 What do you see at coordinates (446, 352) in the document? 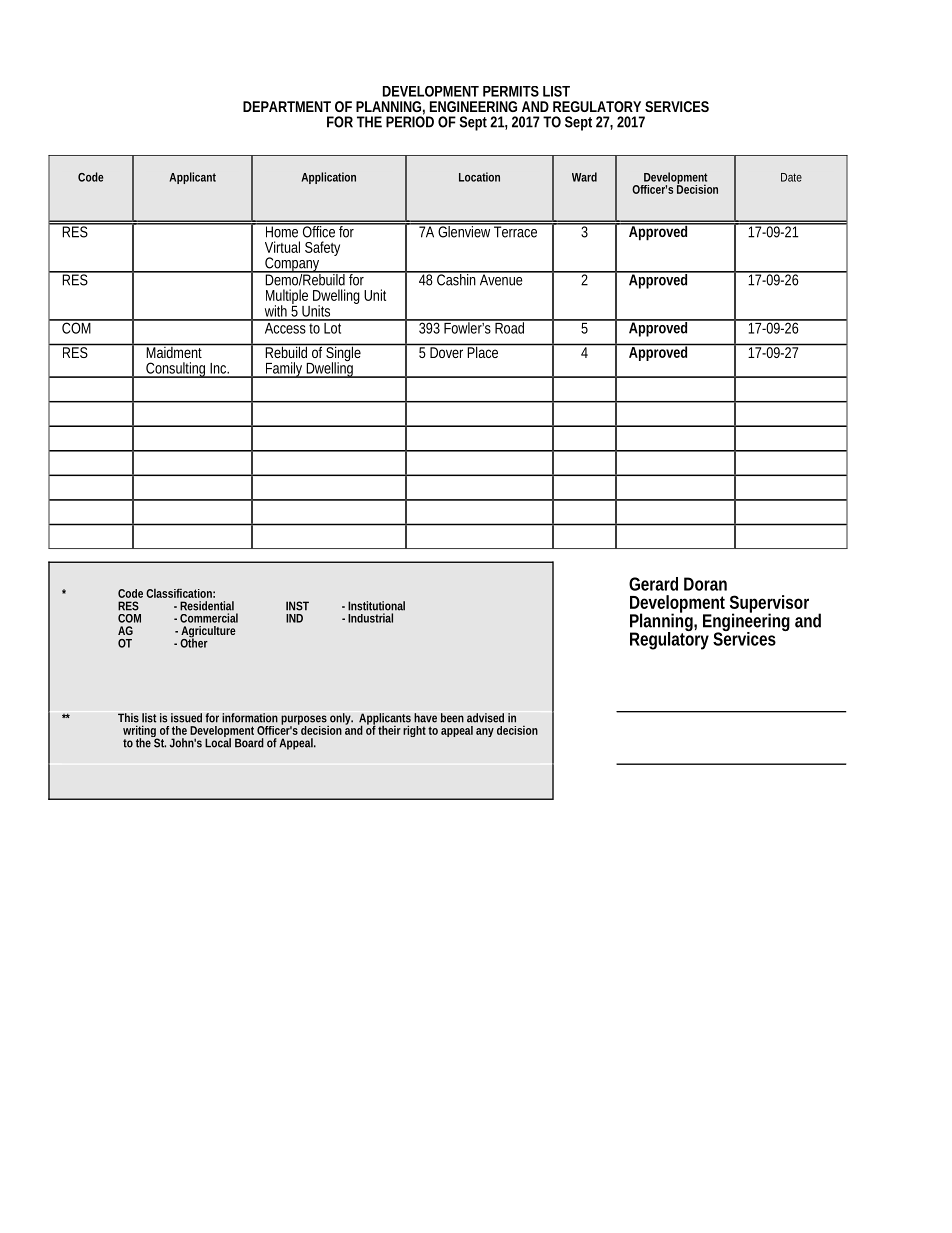
I see `Dover` at bounding box center [446, 352].
